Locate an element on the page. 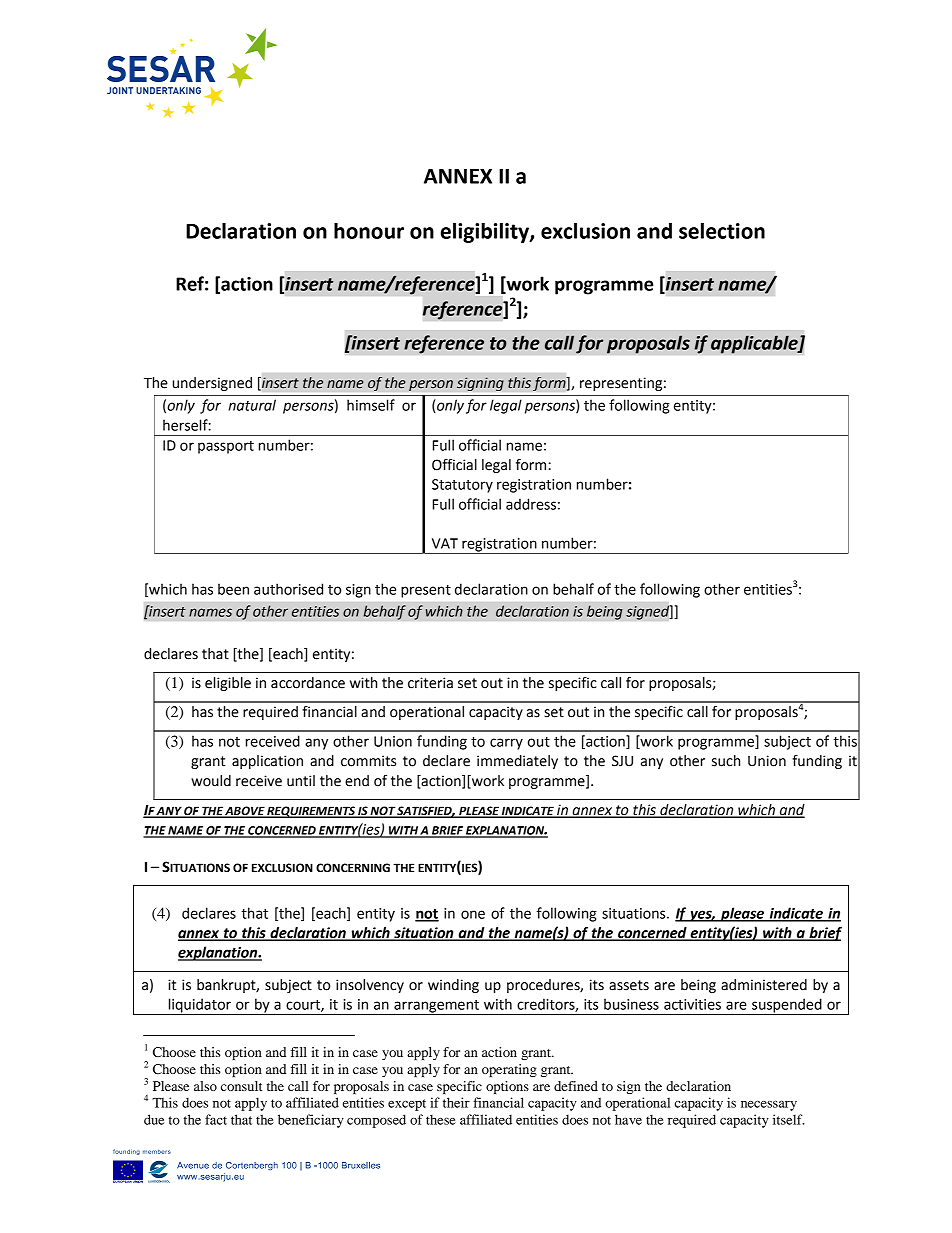 The height and width of the page is (1233, 952). criteria is located at coordinates (430, 683).
